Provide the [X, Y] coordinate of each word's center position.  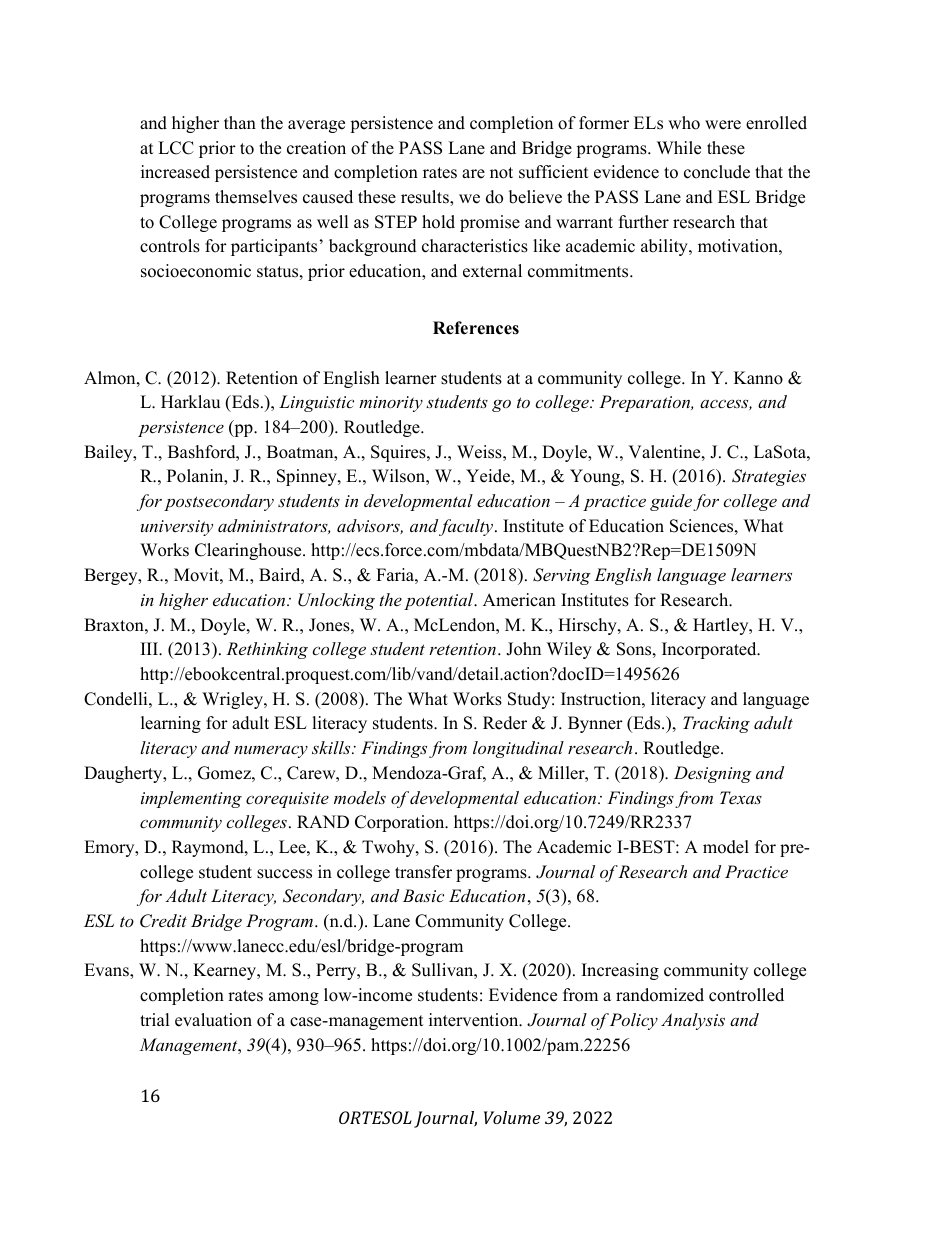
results [426, 197]
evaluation [213, 1020]
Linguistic [316, 403]
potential [440, 601]
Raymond [209, 848]
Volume [512, 1117]
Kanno [758, 378]
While [679, 148]
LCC [176, 148]
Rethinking [267, 650]
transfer [423, 872]
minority [391, 404]
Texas [741, 797]
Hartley [722, 626]
